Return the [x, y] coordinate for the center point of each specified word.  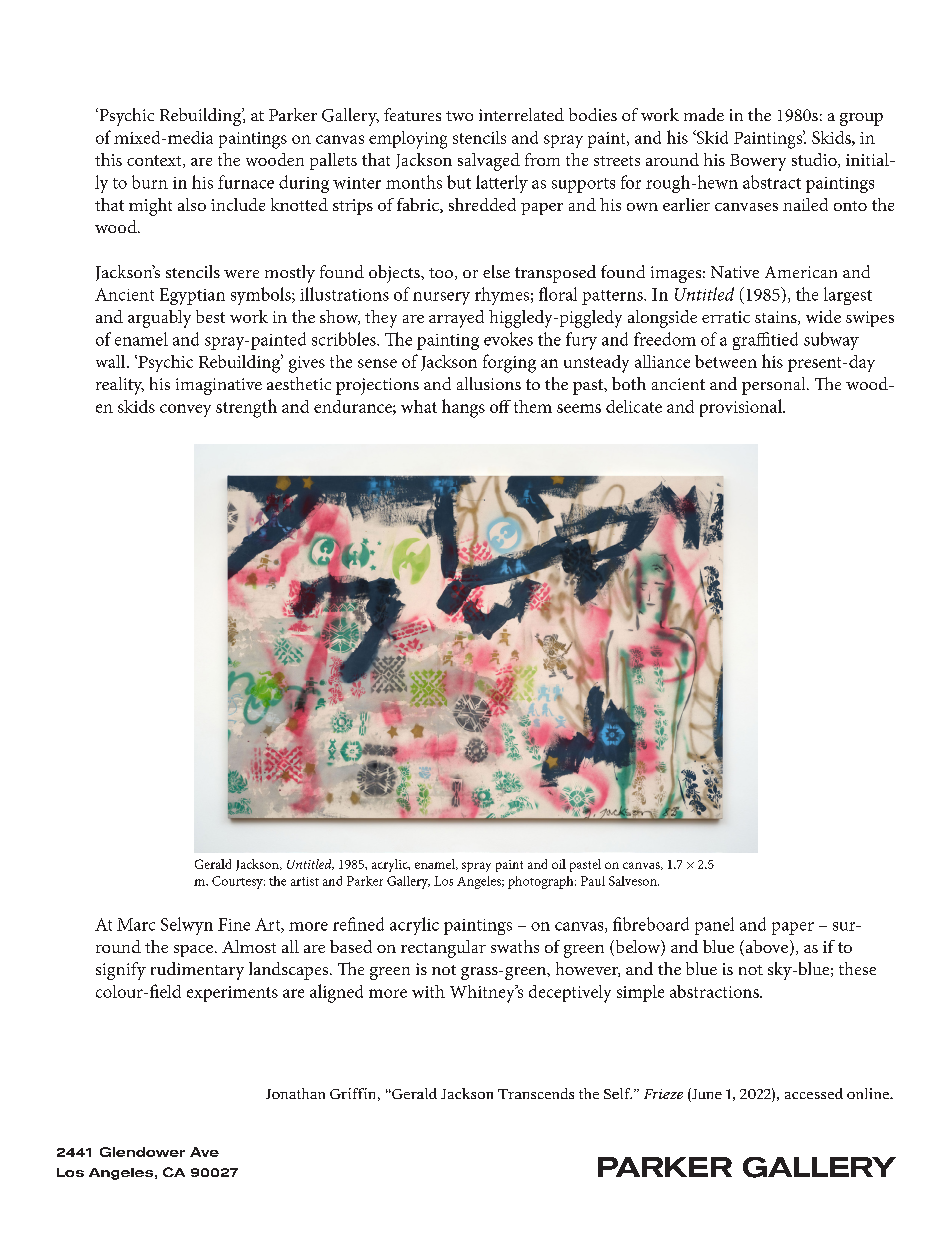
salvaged [489, 162]
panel [714, 926]
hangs [463, 408]
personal [775, 386]
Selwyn [187, 926]
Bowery [758, 162]
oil [559, 864]
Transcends [536, 1093]
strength [246, 408]
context [155, 161]
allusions [489, 383]
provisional [742, 408]
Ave [204, 1152]
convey [185, 410]
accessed [814, 1093]
